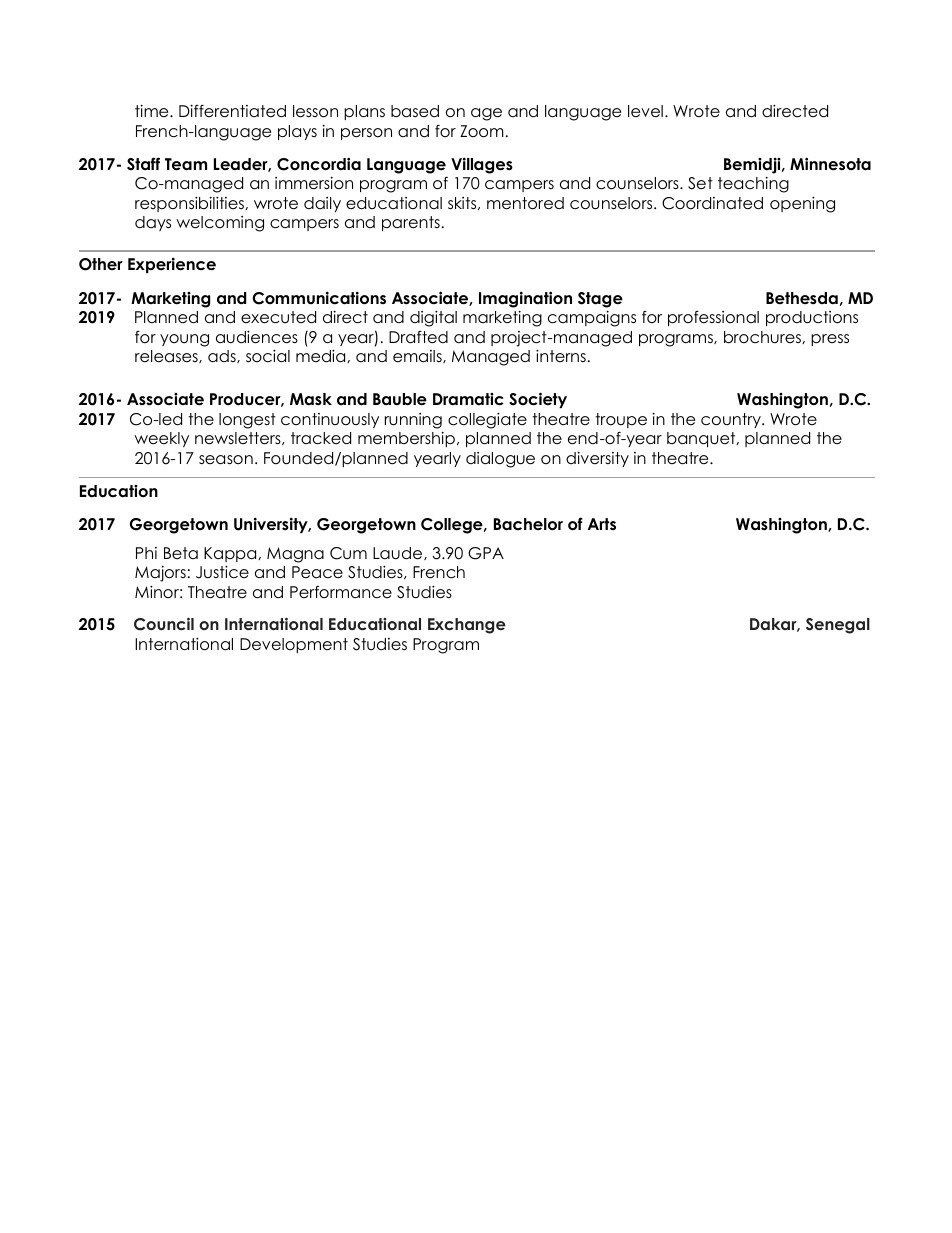 This document has height=1233, width=952. What do you see at coordinates (500, 460) in the document?
I see `dialogue` at bounding box center [500, 460].
